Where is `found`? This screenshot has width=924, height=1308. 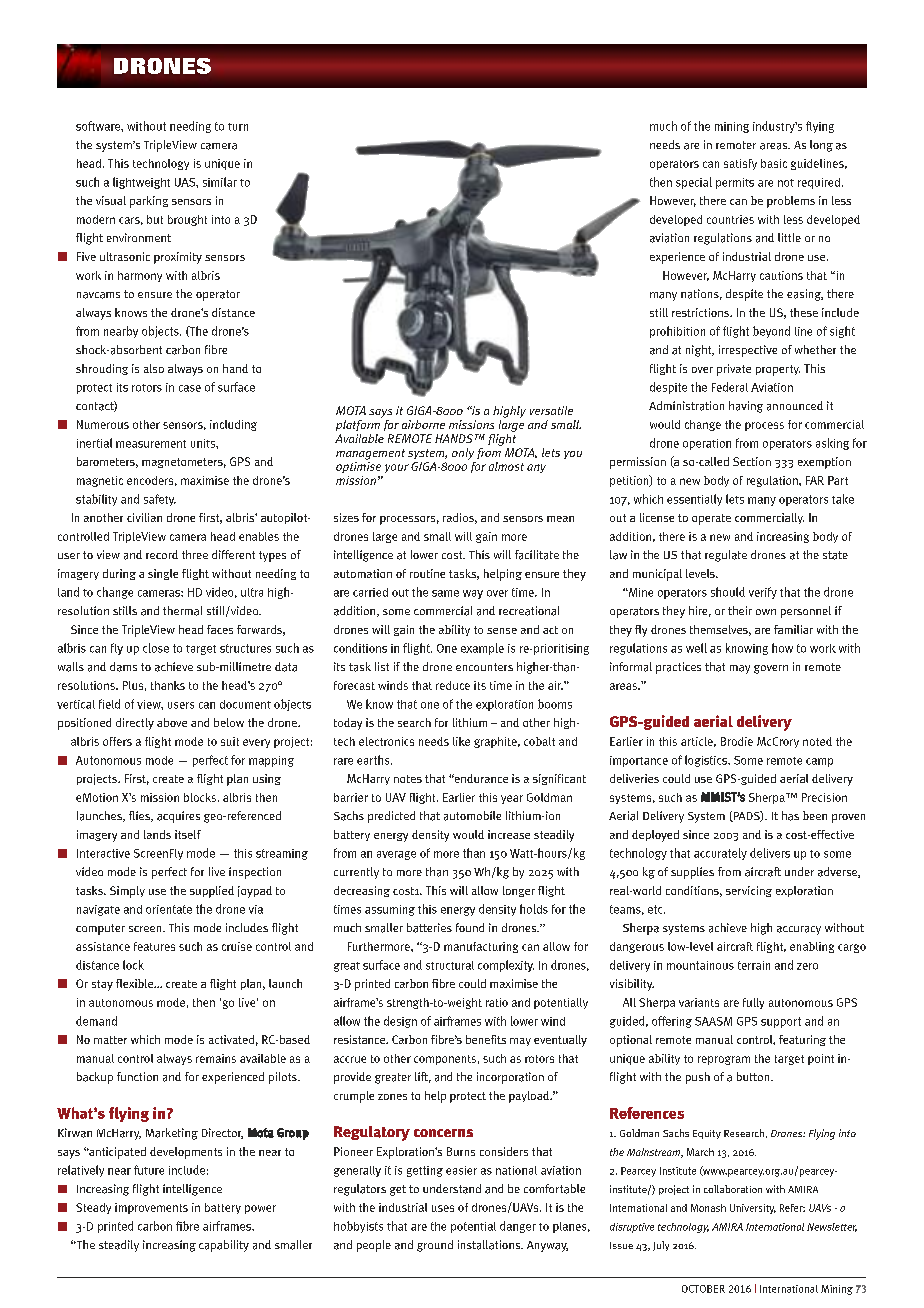
found is located at coordinates (470, 927).
